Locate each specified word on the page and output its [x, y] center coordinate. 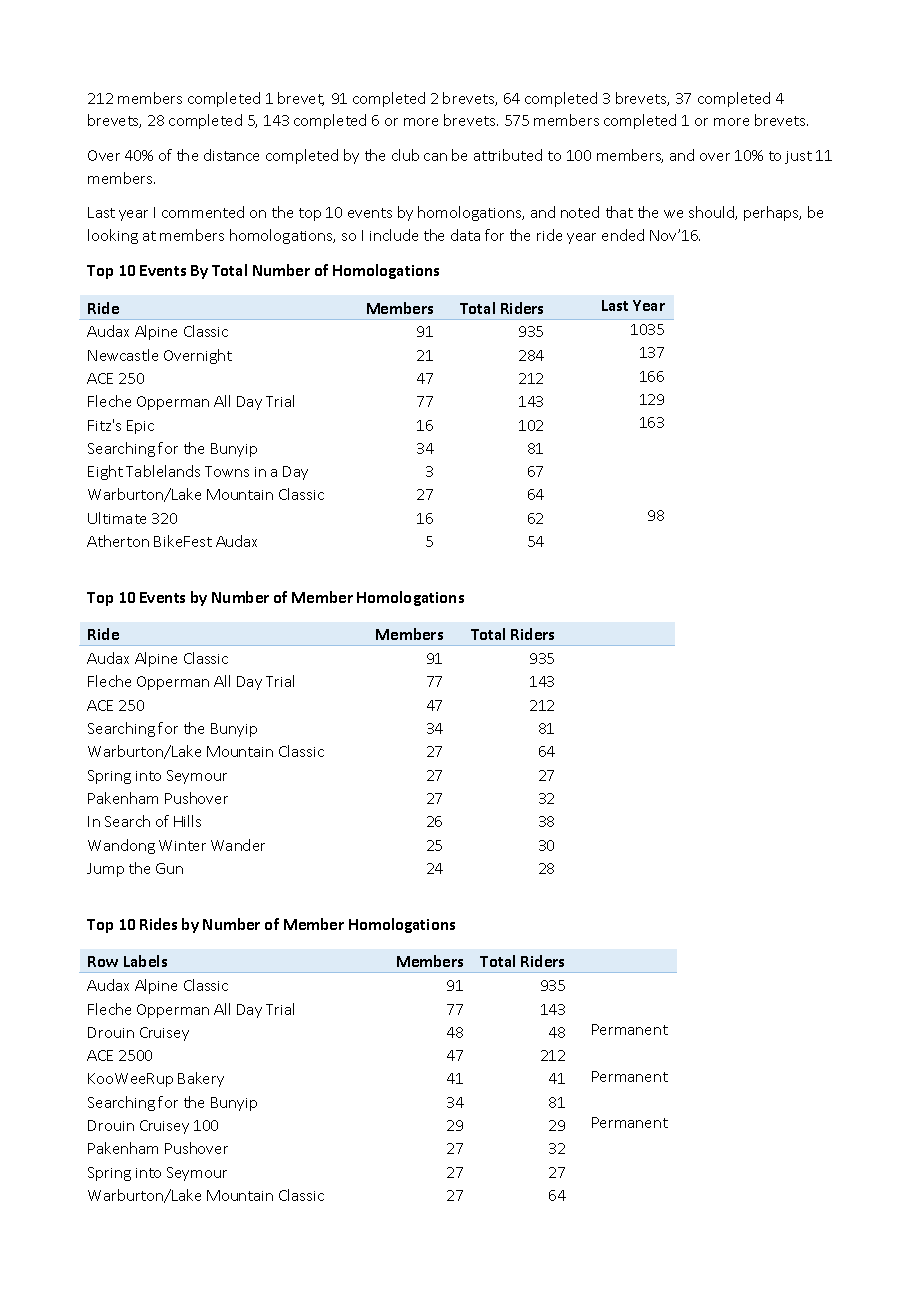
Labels [145, 961]
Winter [182, 845]
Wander [238, 845]
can [435, 157]
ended [623, 235]
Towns [227, 471]
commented [203, 212]
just [798, 157]
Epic [140, 427]
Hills [187, 821]
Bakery [201, 1079]
